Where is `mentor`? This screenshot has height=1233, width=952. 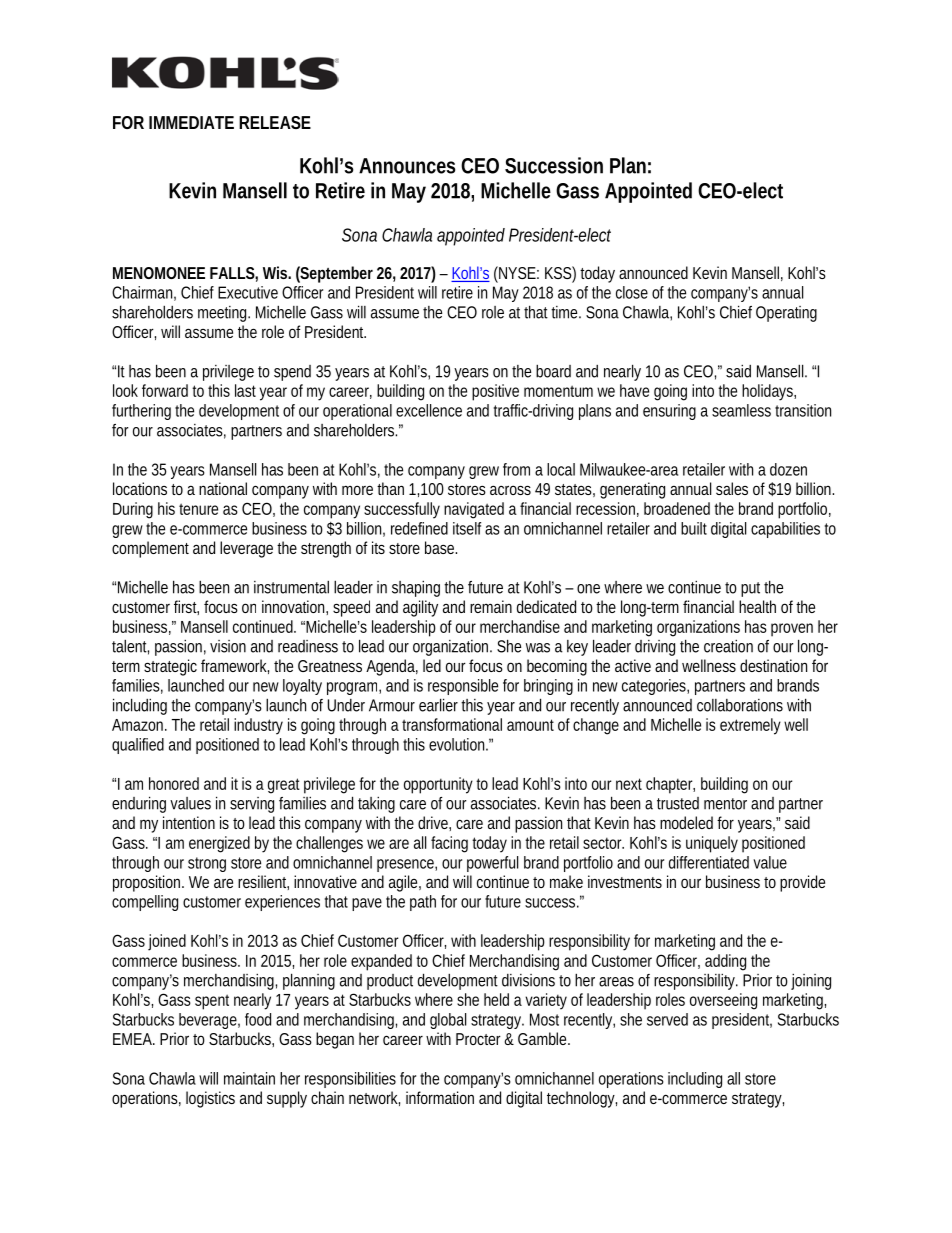
mentor is located at coordinates (725, 804).
